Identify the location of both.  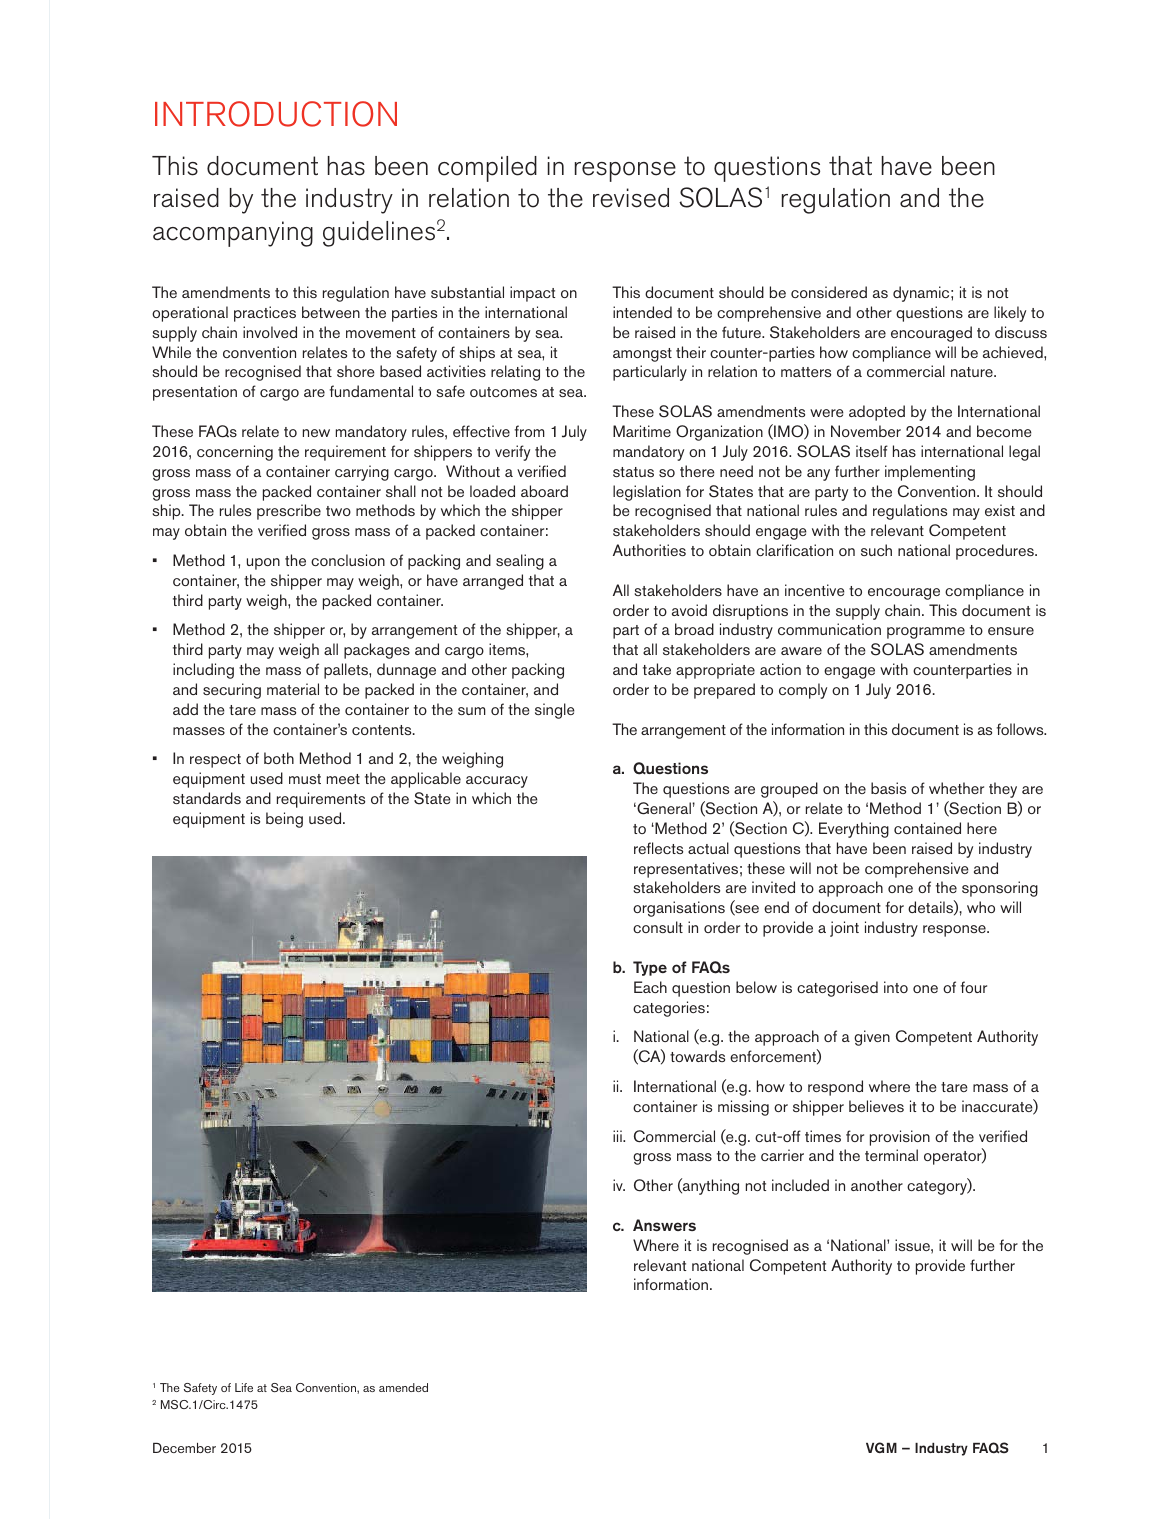
(279, 758).
